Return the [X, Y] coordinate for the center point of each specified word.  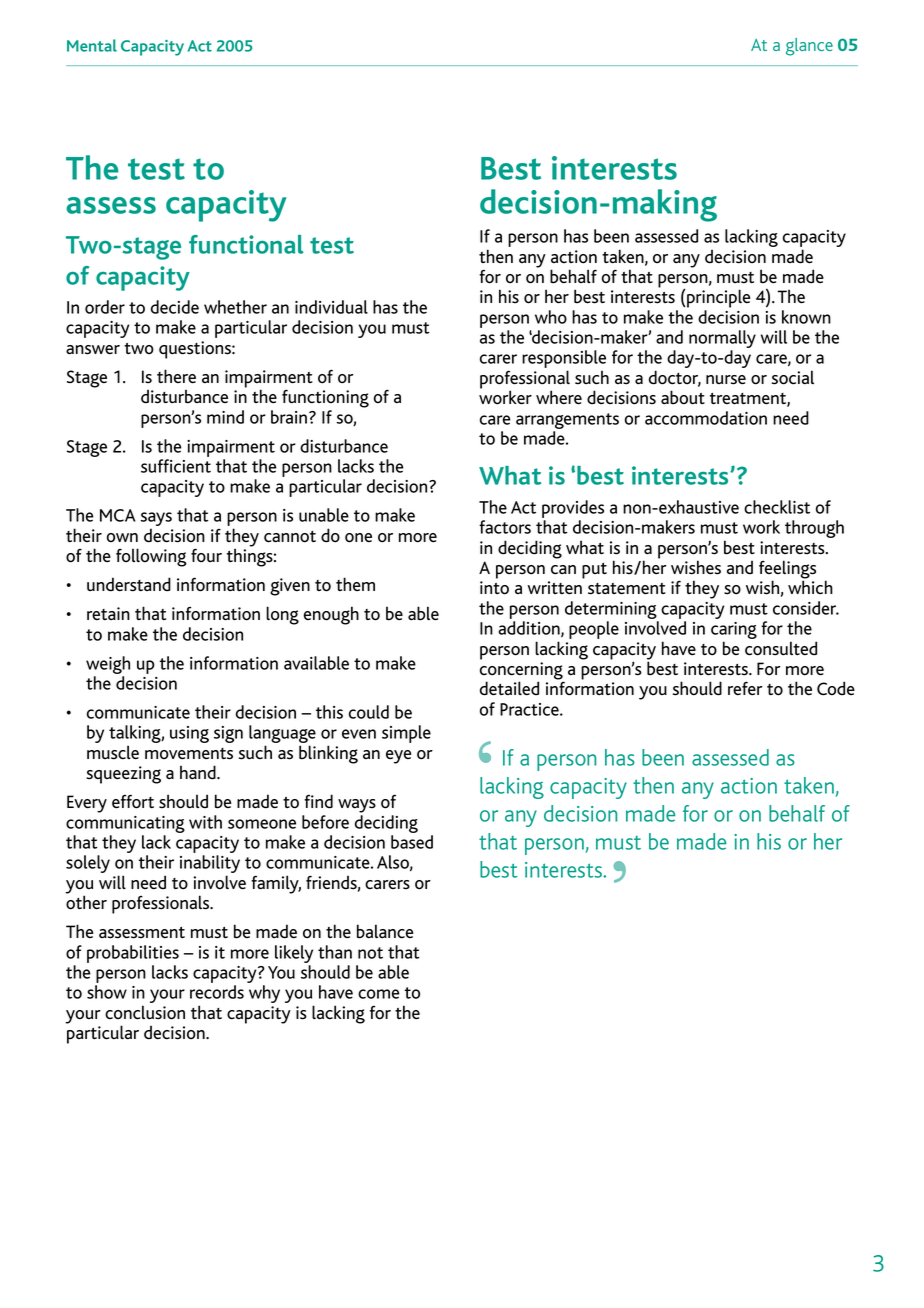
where [559, 397]
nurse [726, 380]
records [217, 992]
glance [809, 47]
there [176, 376]
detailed [509, 688]
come [379, 994]
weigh [108, 665]
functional [246, 244]
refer [745, 688]
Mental [92, 45]
